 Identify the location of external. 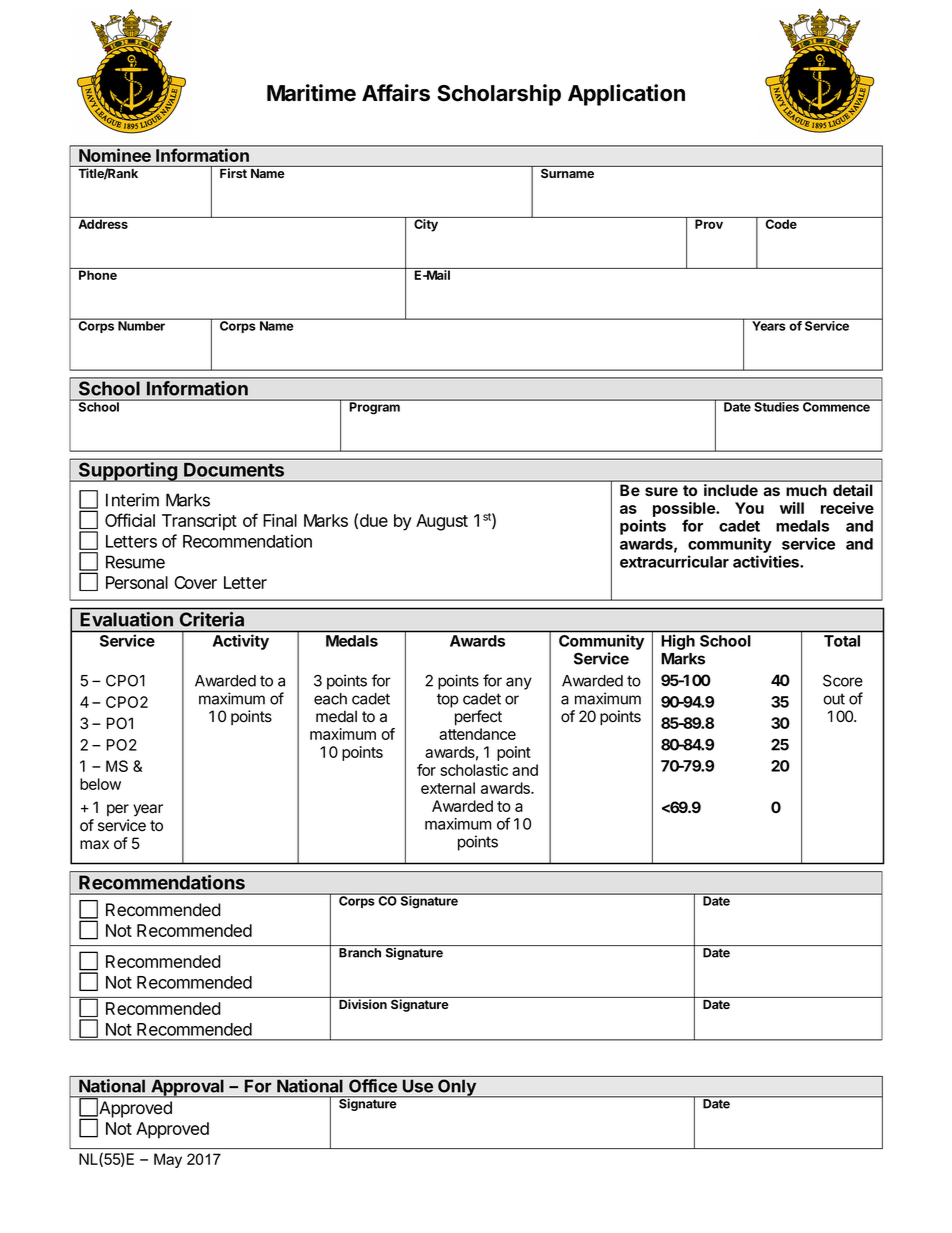
(448, 788).
